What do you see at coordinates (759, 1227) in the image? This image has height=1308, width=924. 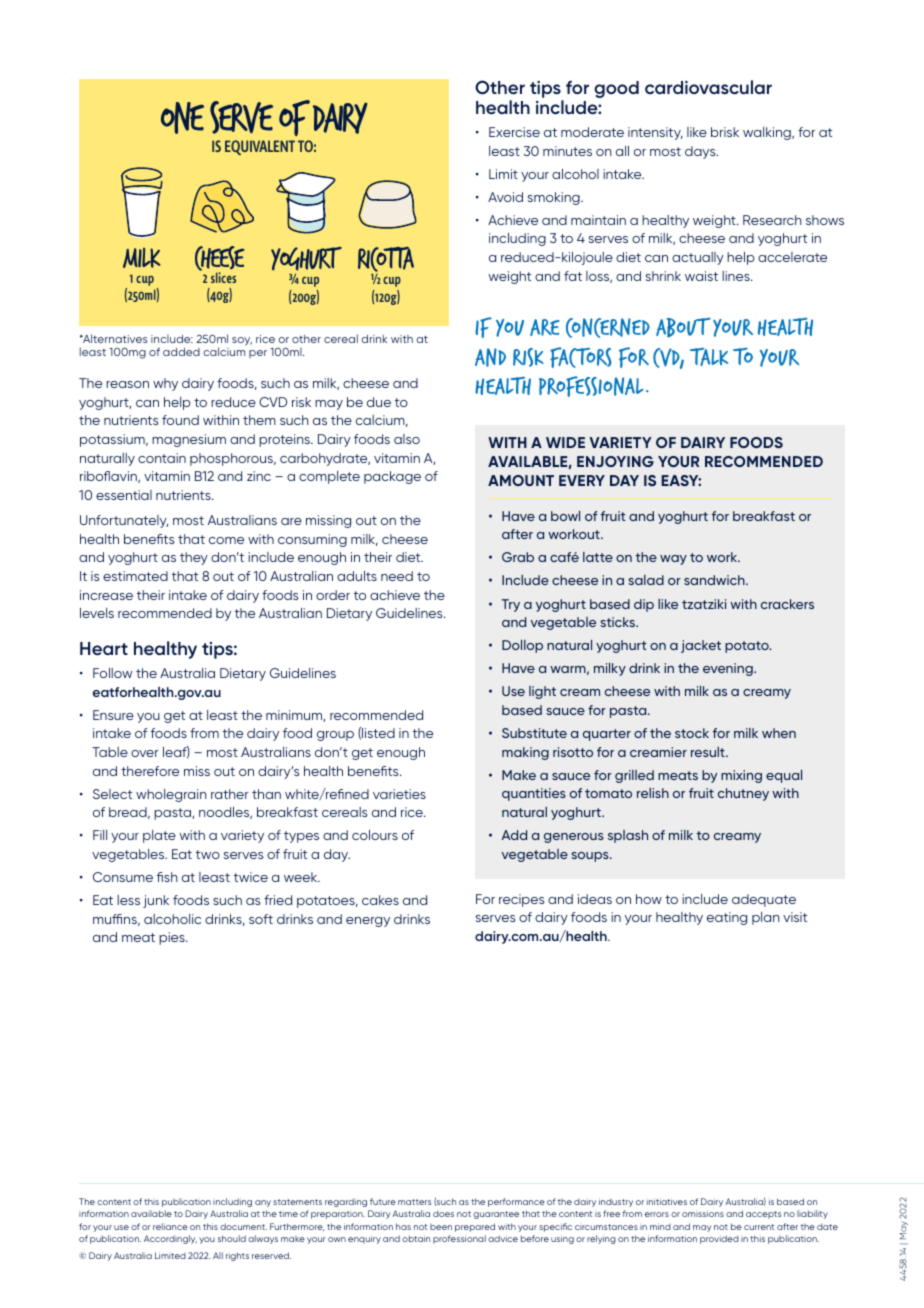 I see `current` at bounding box center [759, 1227].
